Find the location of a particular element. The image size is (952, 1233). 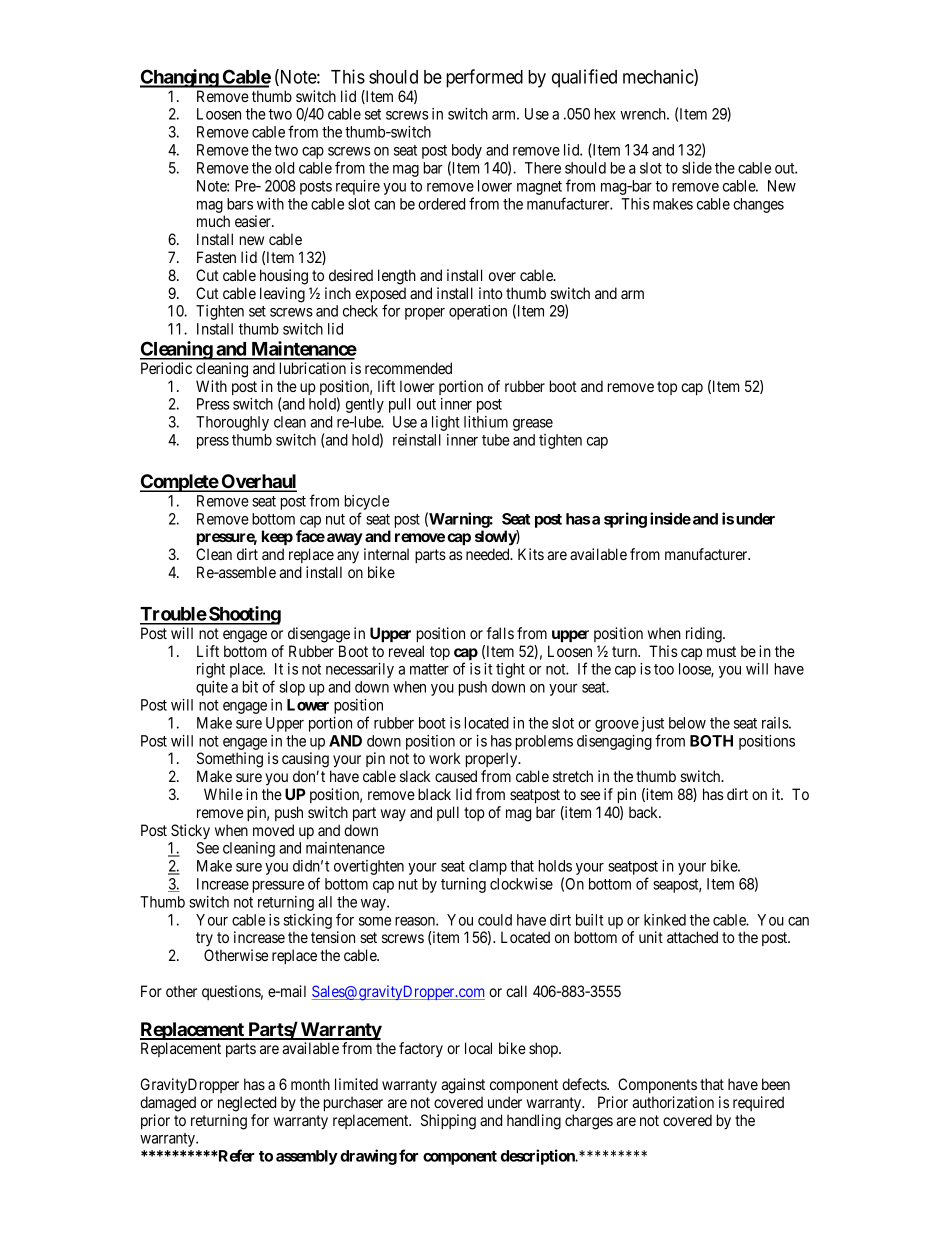

neglected is located at coordinates (247, 1104).
